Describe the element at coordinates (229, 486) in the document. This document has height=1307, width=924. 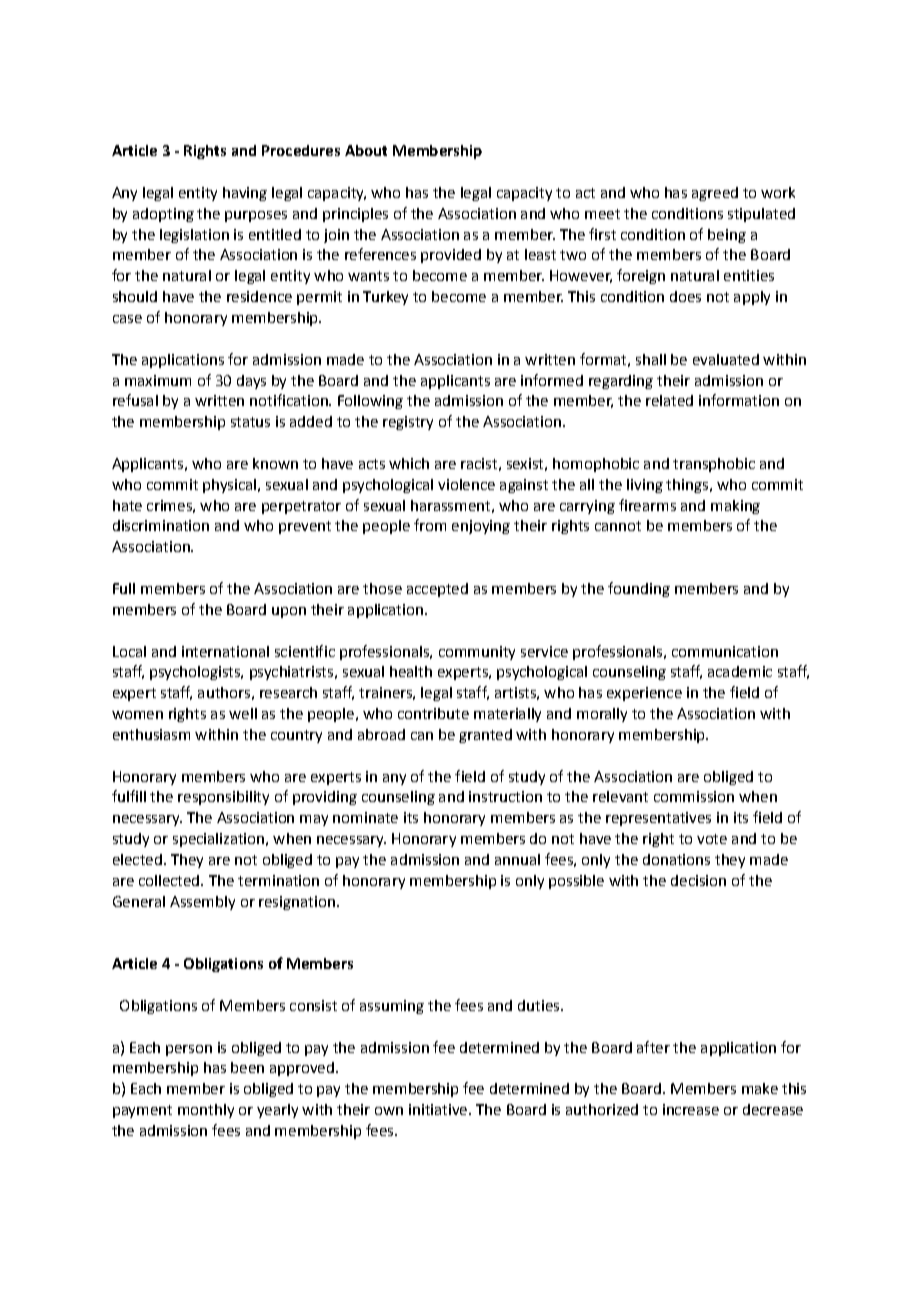
I see `physical` at that location.
